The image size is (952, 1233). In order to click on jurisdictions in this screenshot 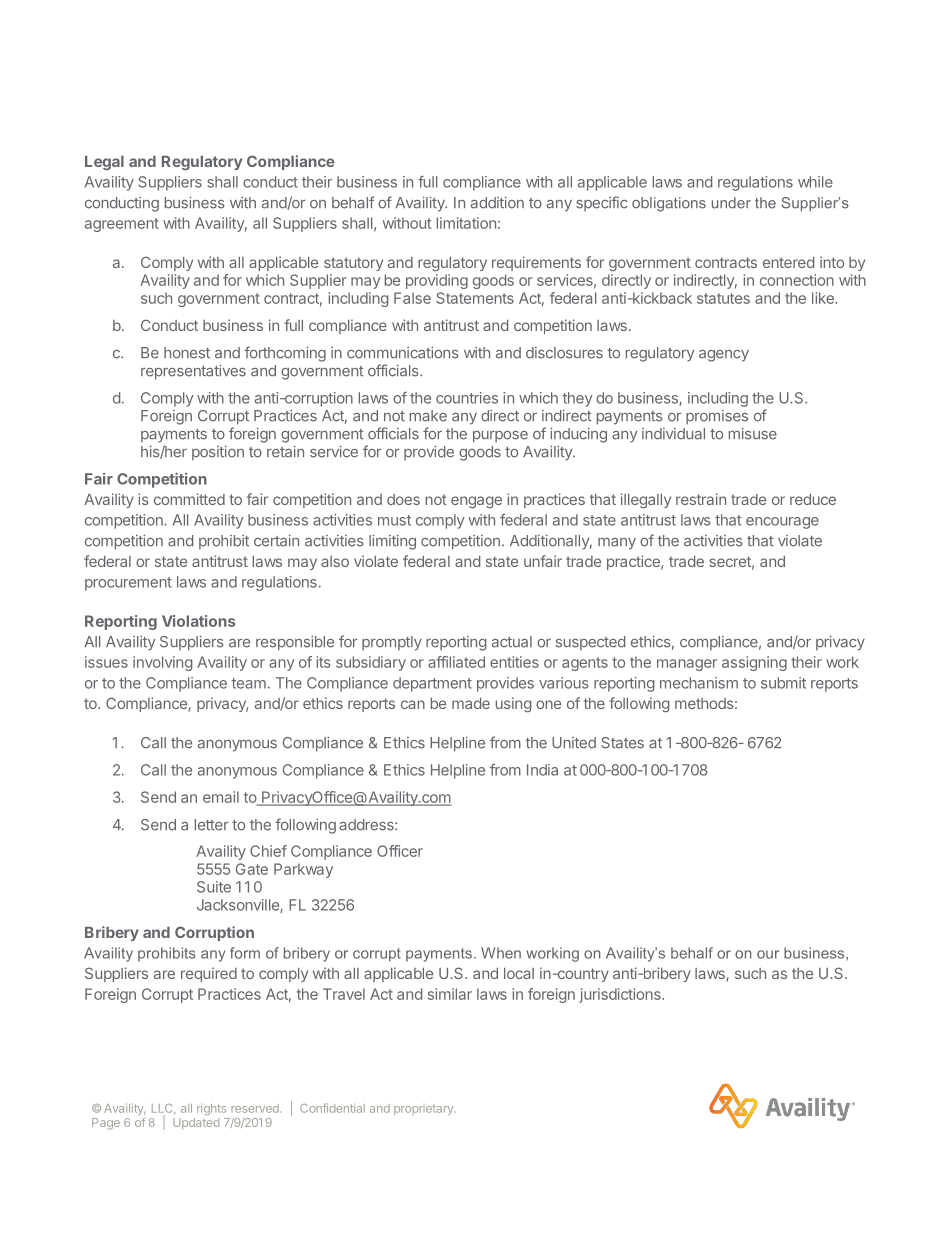, I will do `click(621, 995)`.
